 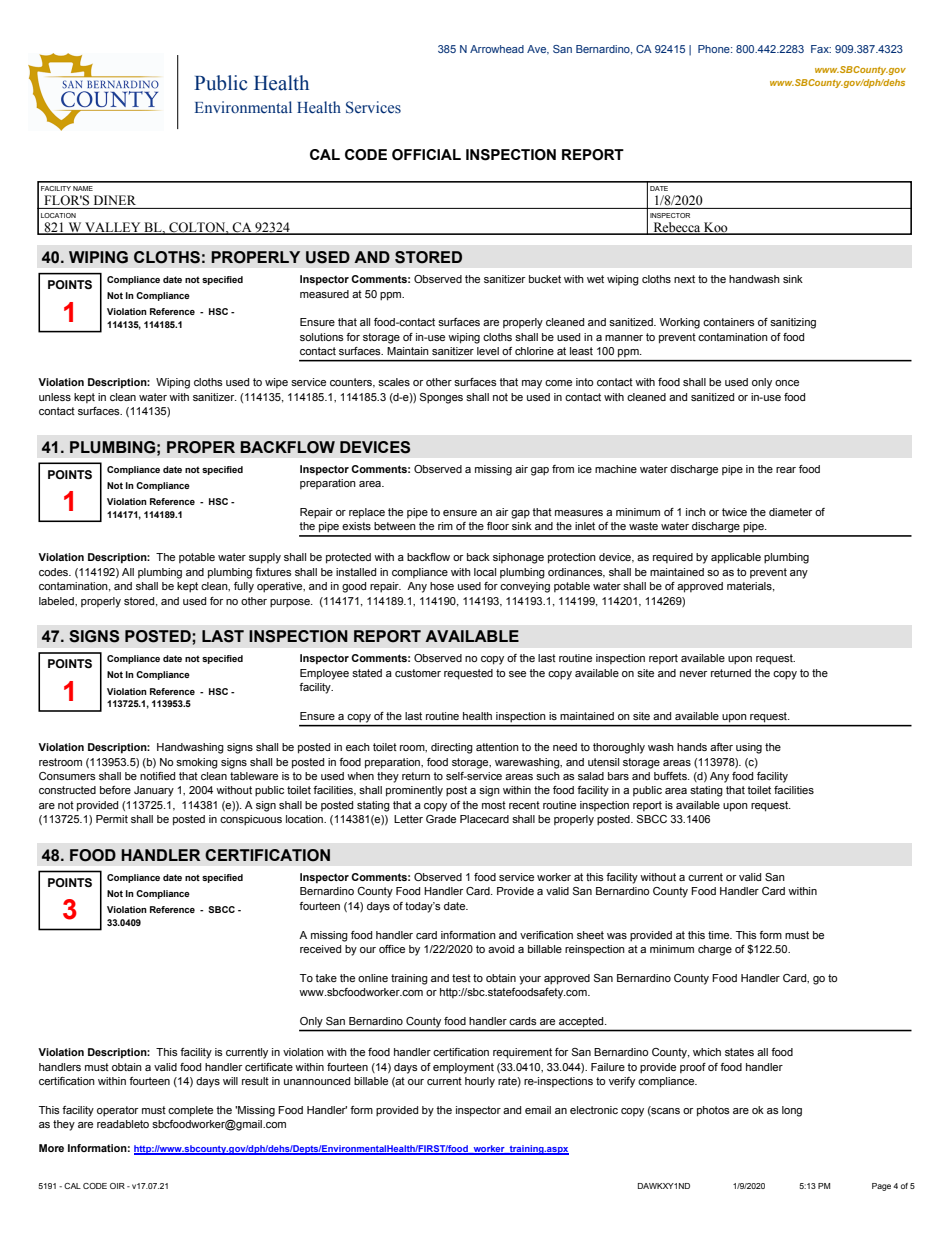 What do you see at coordinates (112, 819) in the page?
I see `Permit` at bounding box center [112, 819].
